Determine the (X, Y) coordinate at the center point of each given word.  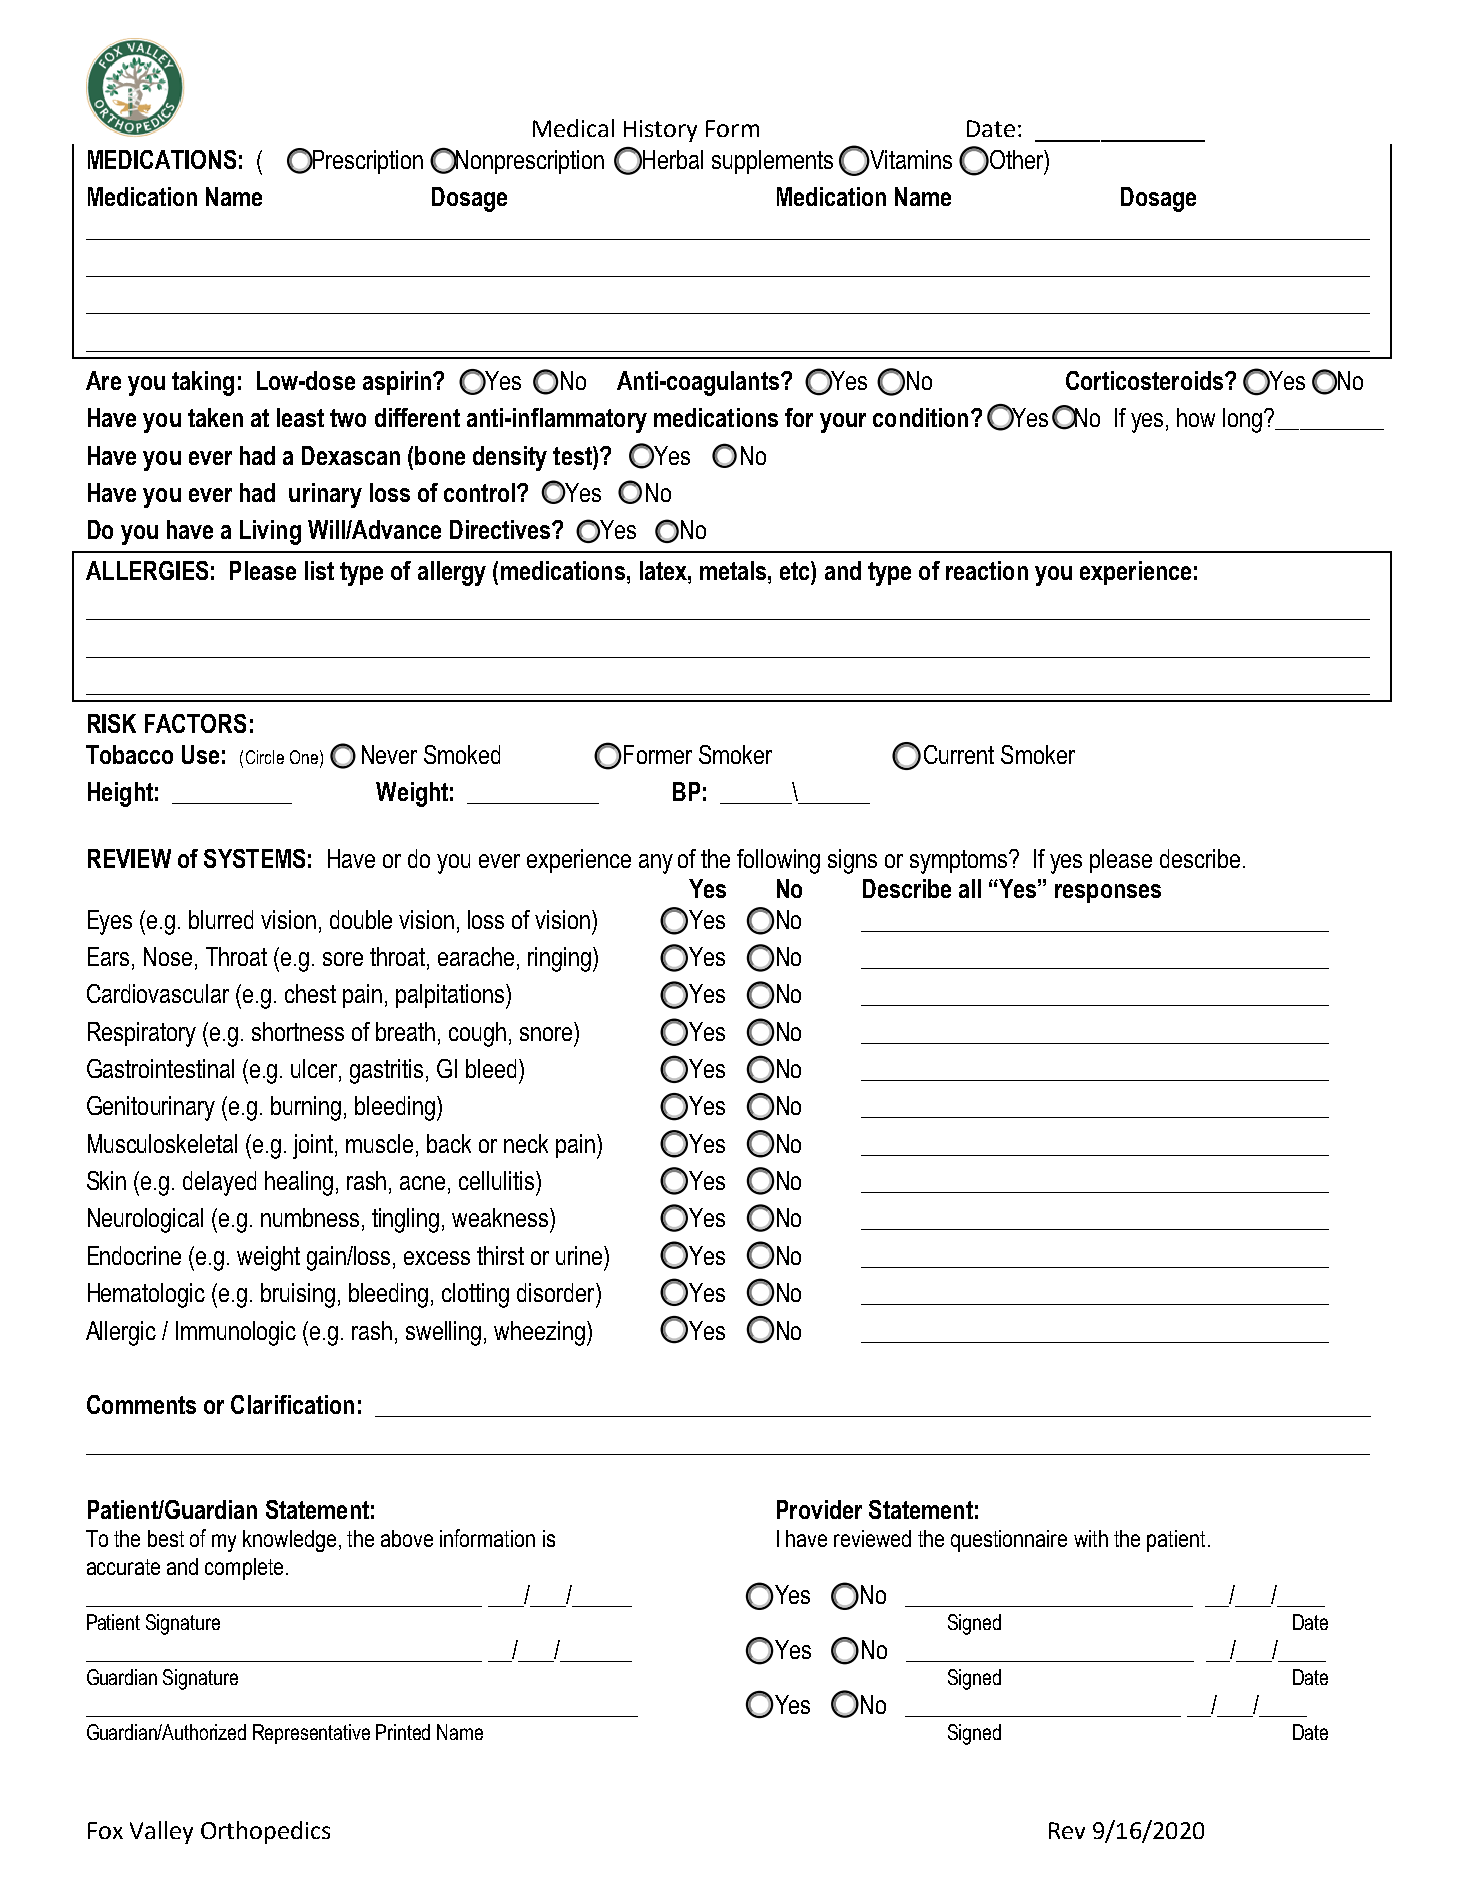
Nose (168, 956)
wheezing (539, 1333)
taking (203, 383)
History (660, 131)
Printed (403, 1732)
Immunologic (236, 1333)
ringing (559, 959)
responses (1108, 893)
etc (796, 570)
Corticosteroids (1146, 380)
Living (270, 532)
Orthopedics (265, 1832)
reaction (987, 570)
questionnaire (1009, 1541)
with (1091, 1538)
